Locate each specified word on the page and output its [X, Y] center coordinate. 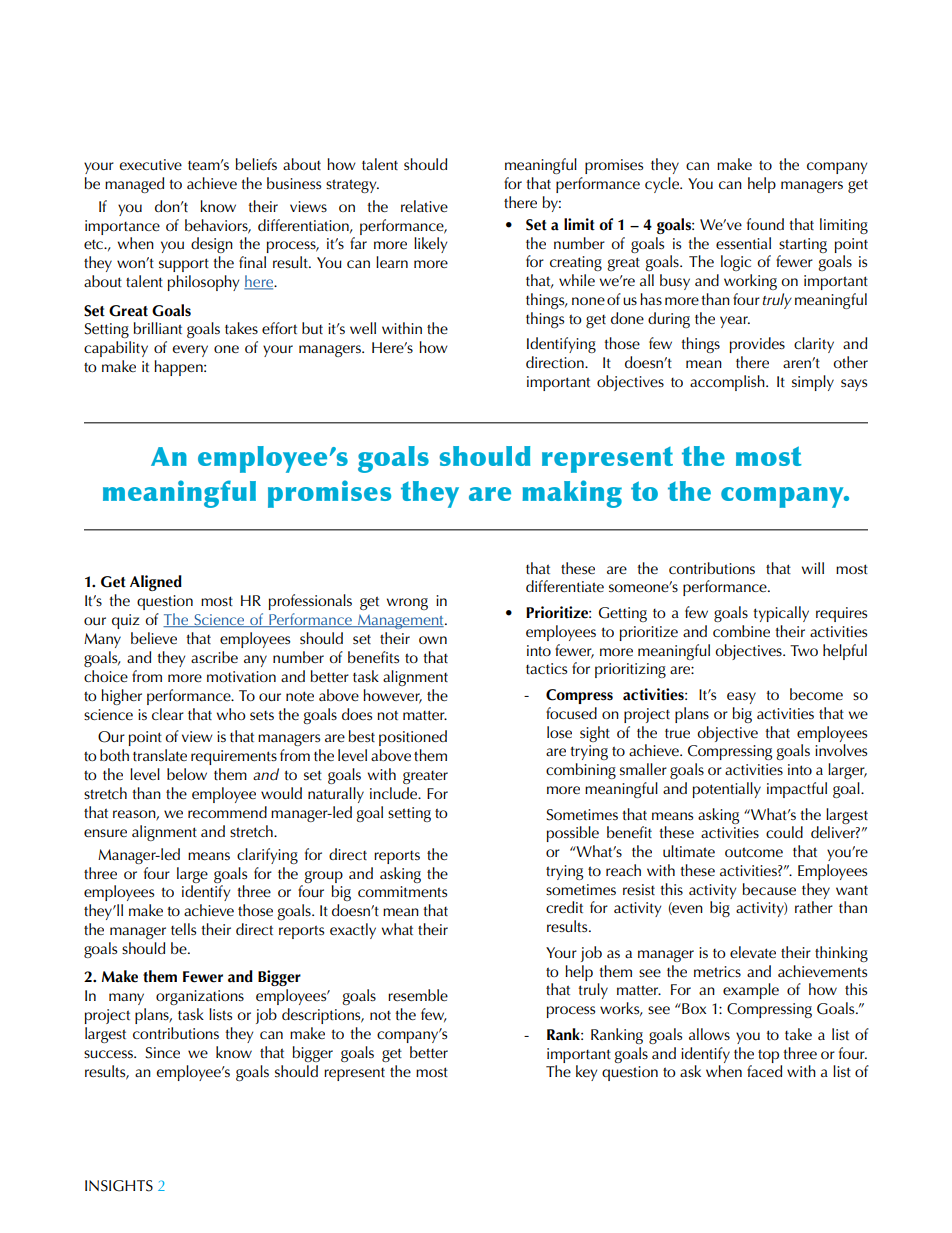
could [784, 832]
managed [134, 185]
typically [781, 614]
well [363, 328]
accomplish [728, 383]
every [190, 351]
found [765, 224]
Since [163, 1053]
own [433, 640]
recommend [227, 812]
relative [424, 206]
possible [572, 834]
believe [154, 638]
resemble [418, 995]
